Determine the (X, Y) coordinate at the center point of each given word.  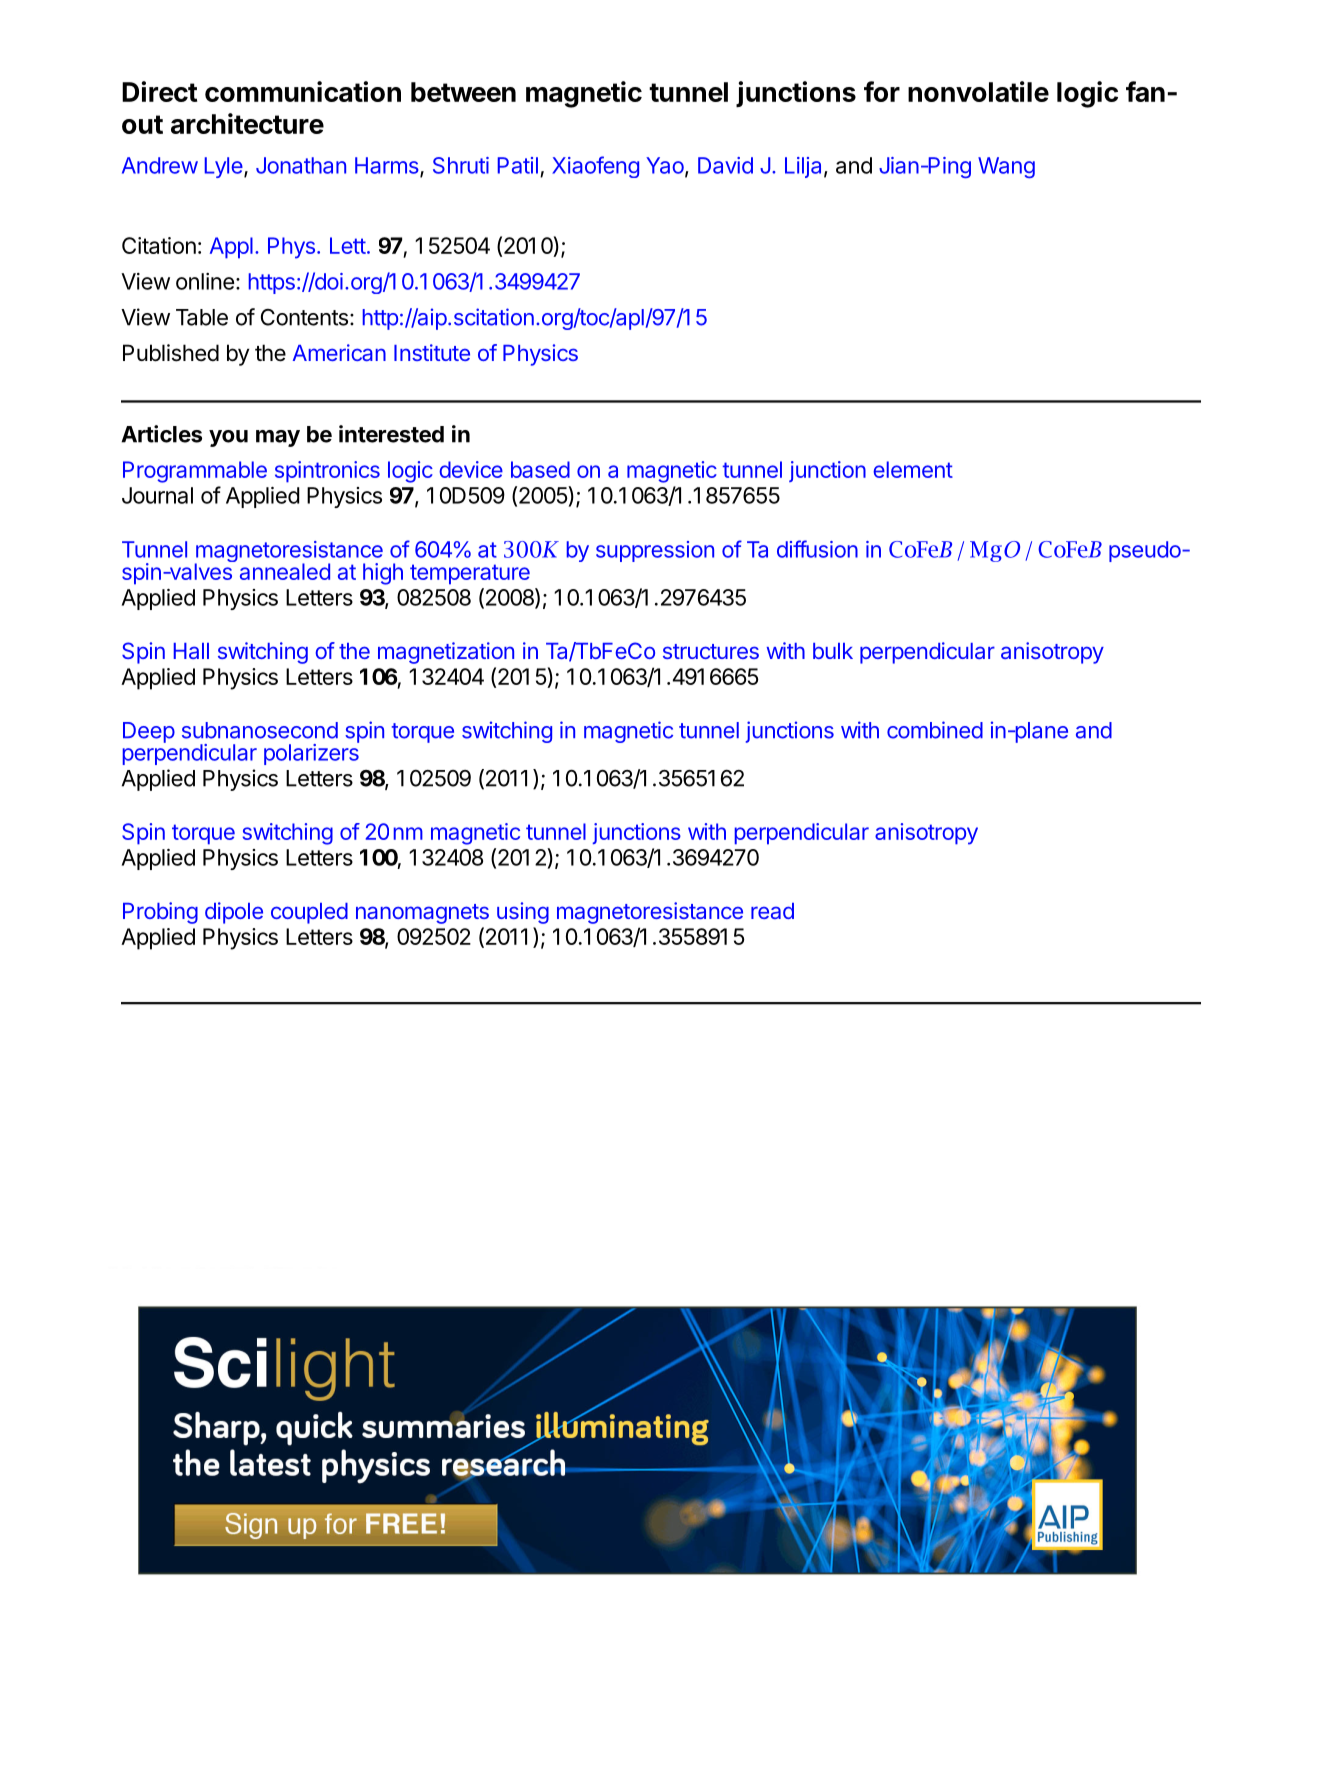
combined (935, 730)
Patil (518, 165)
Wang (1006, 167)
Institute (432, 352)
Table (202, 317)
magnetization (446, 653)
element (913, 469)
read (772, 911)
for (882, 91)
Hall (191, 651)
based (540, 469)
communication (303, 91)
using (523, 913)
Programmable (195, 472)
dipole (234, 913)
